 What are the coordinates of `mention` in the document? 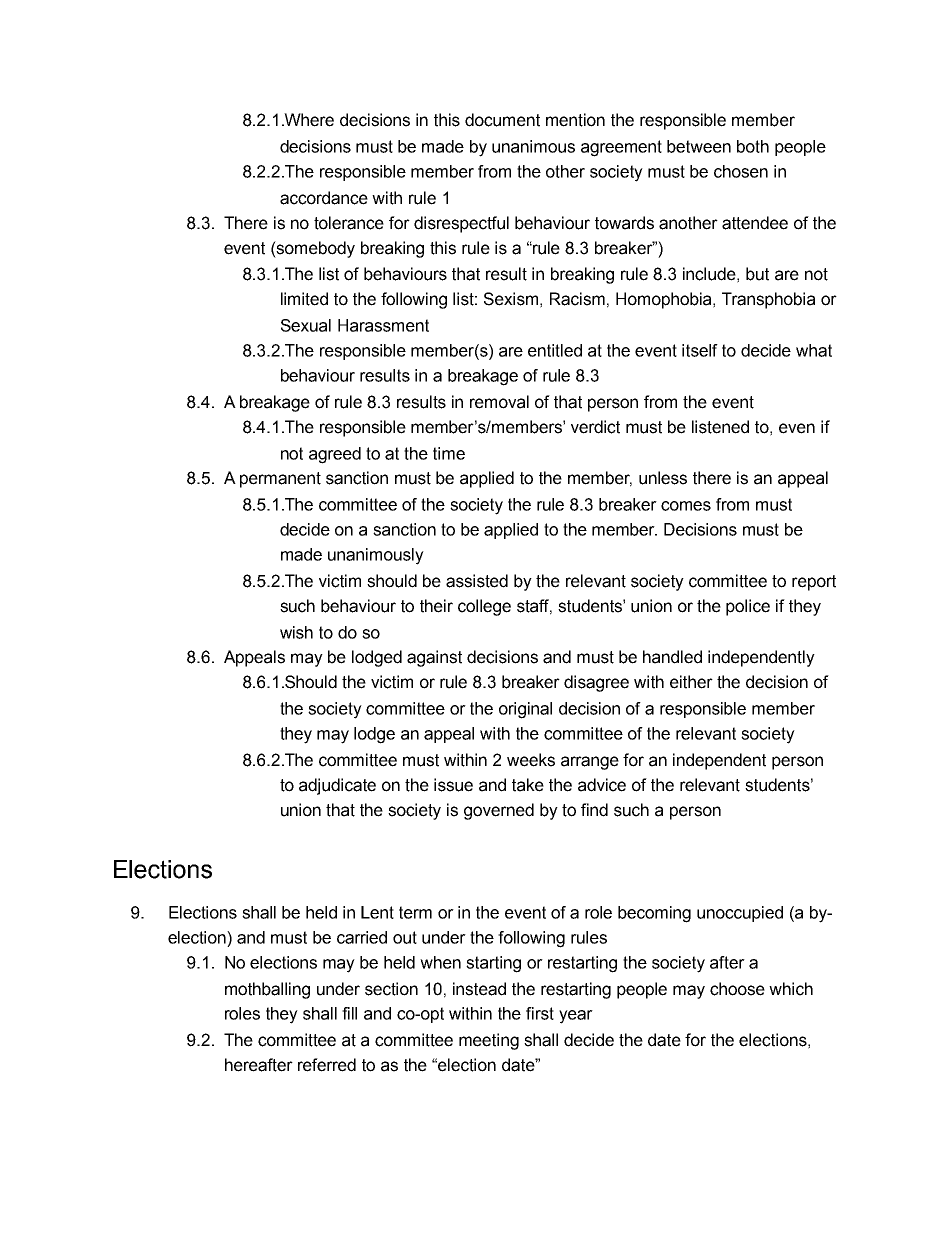 It's located at (575, 120).
